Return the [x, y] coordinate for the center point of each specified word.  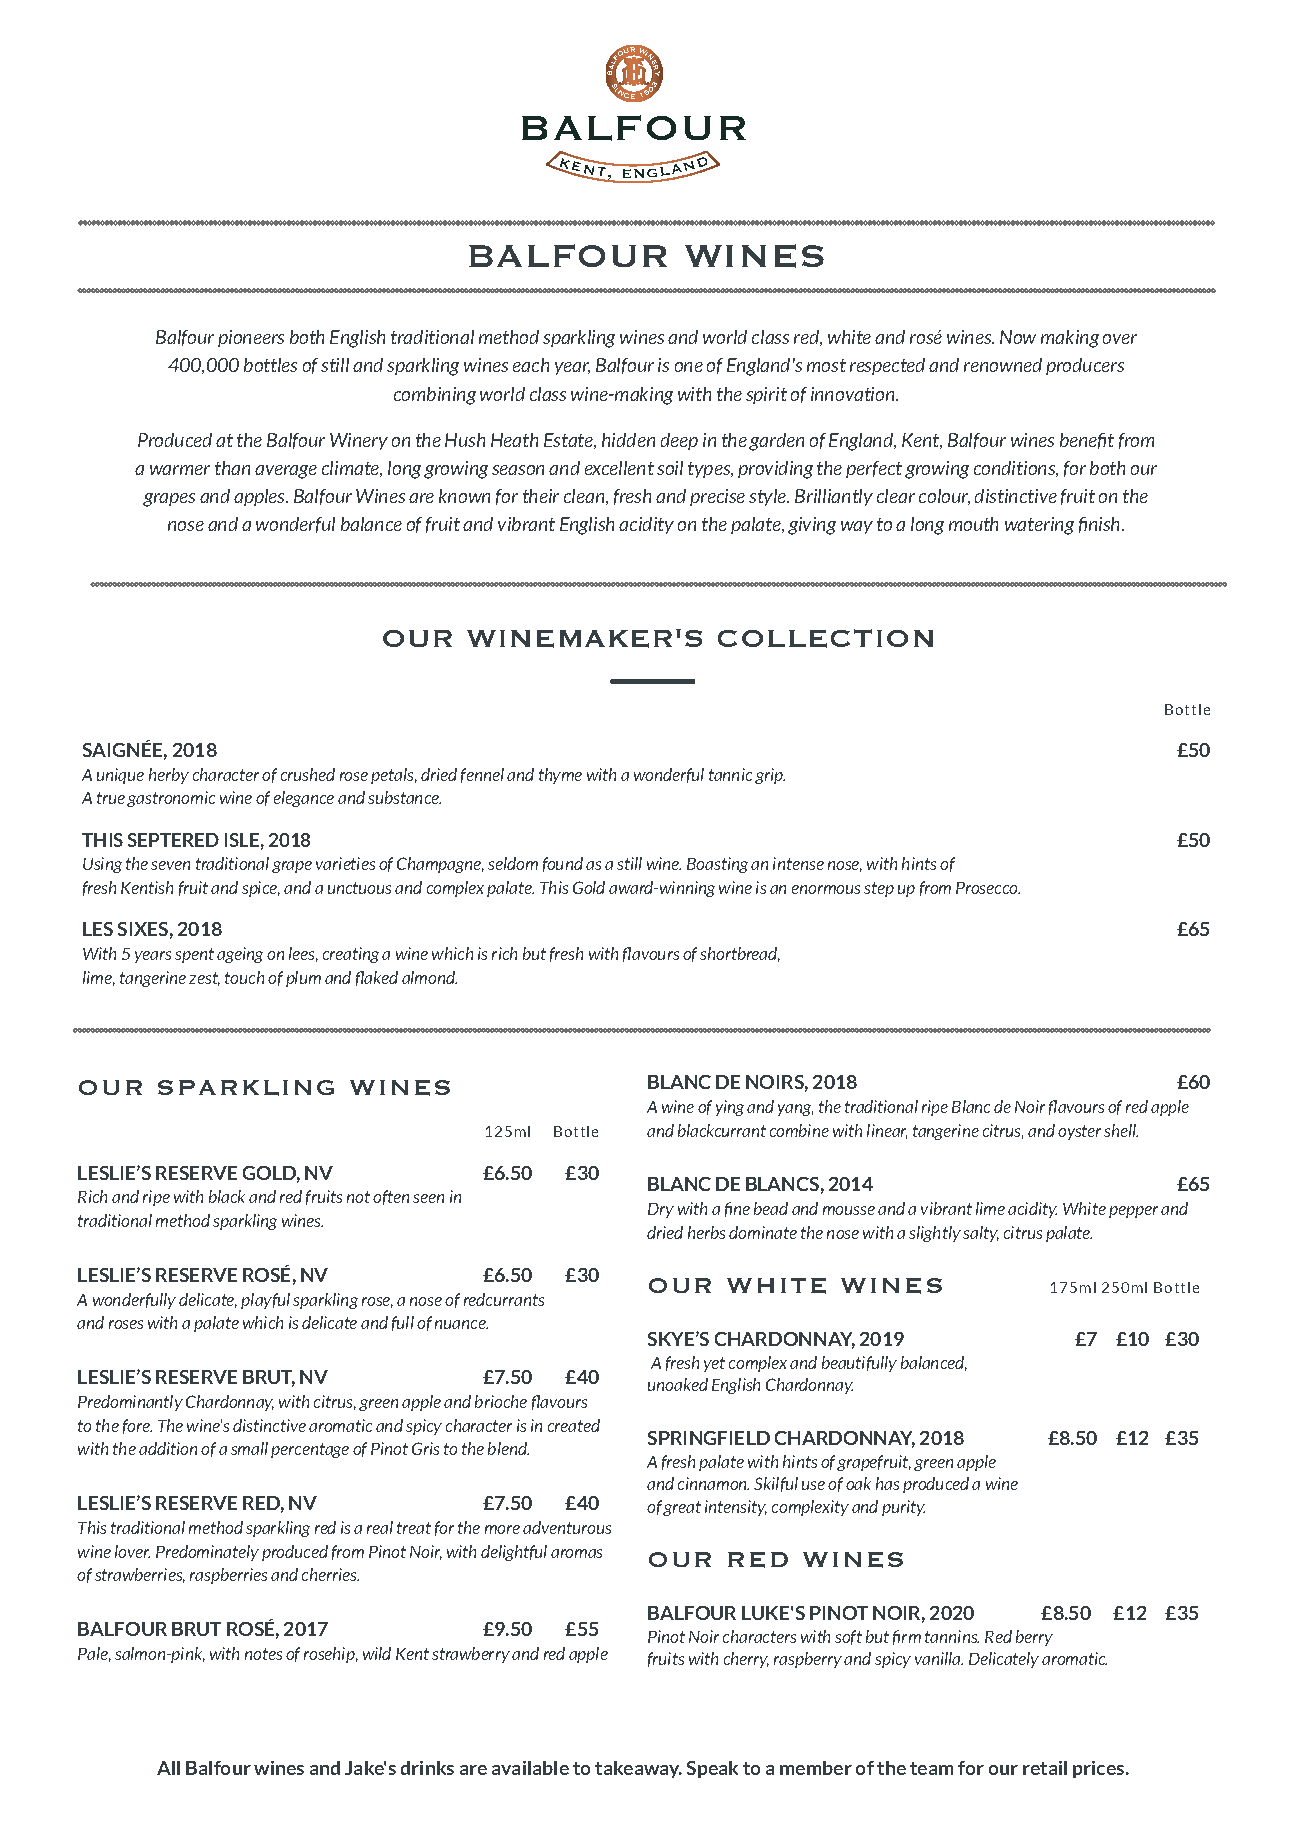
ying [730, 1108]
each [531, 365]
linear [887, 1131]
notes [263, 1654]
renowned [1003, 365]
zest [204, 979]
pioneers [251, 338]
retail [1045, 1768]
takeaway [638, 1769]
